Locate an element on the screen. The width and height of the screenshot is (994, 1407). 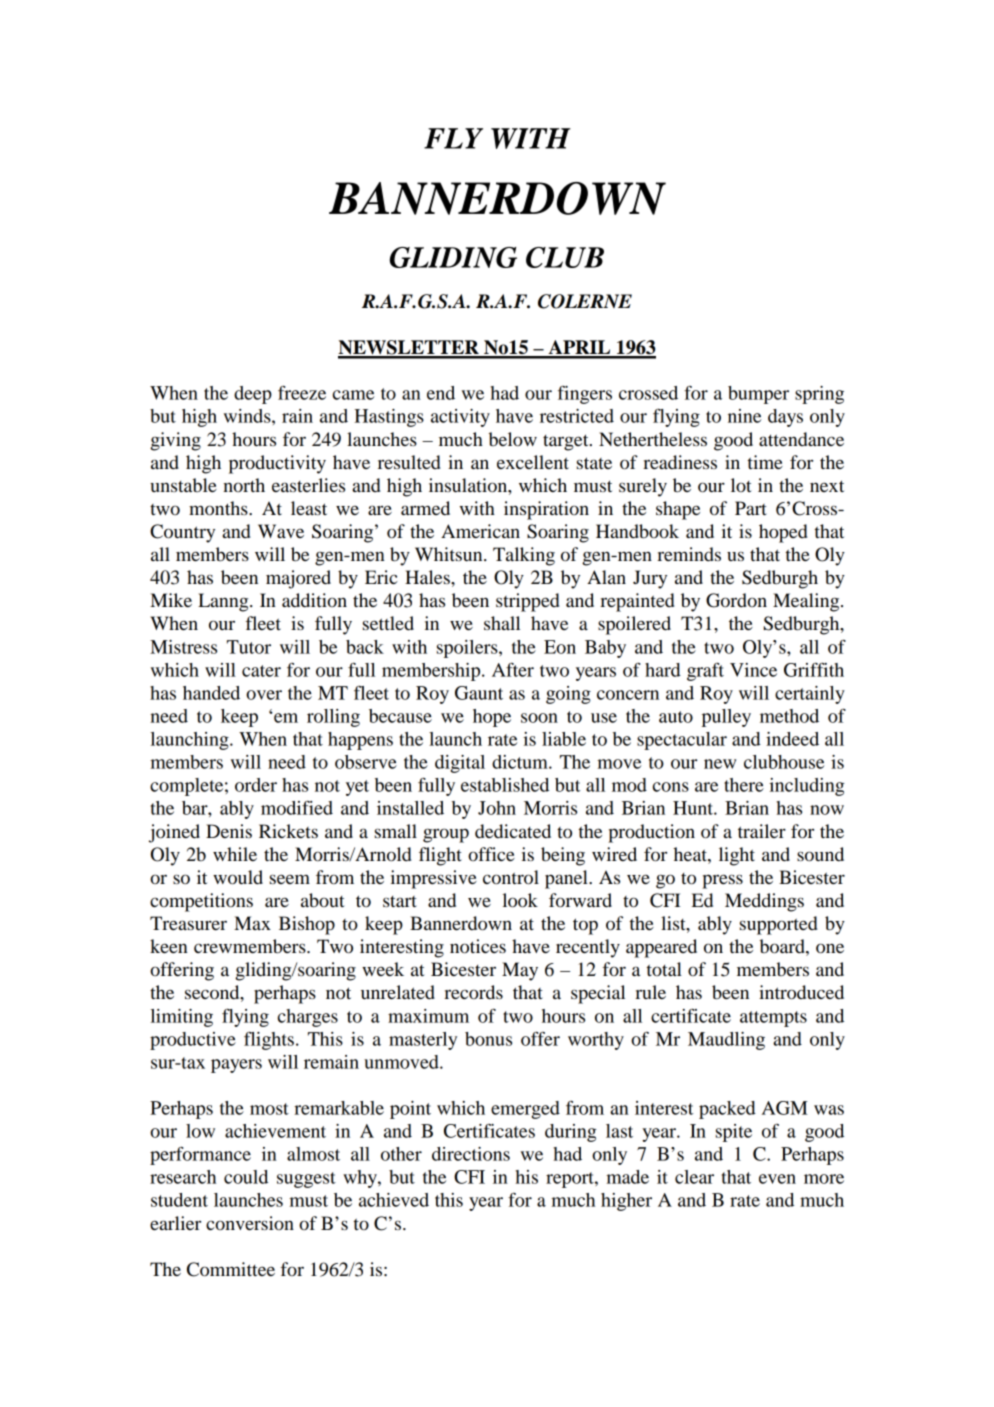
competitions is located at coordinates (201, 902).
